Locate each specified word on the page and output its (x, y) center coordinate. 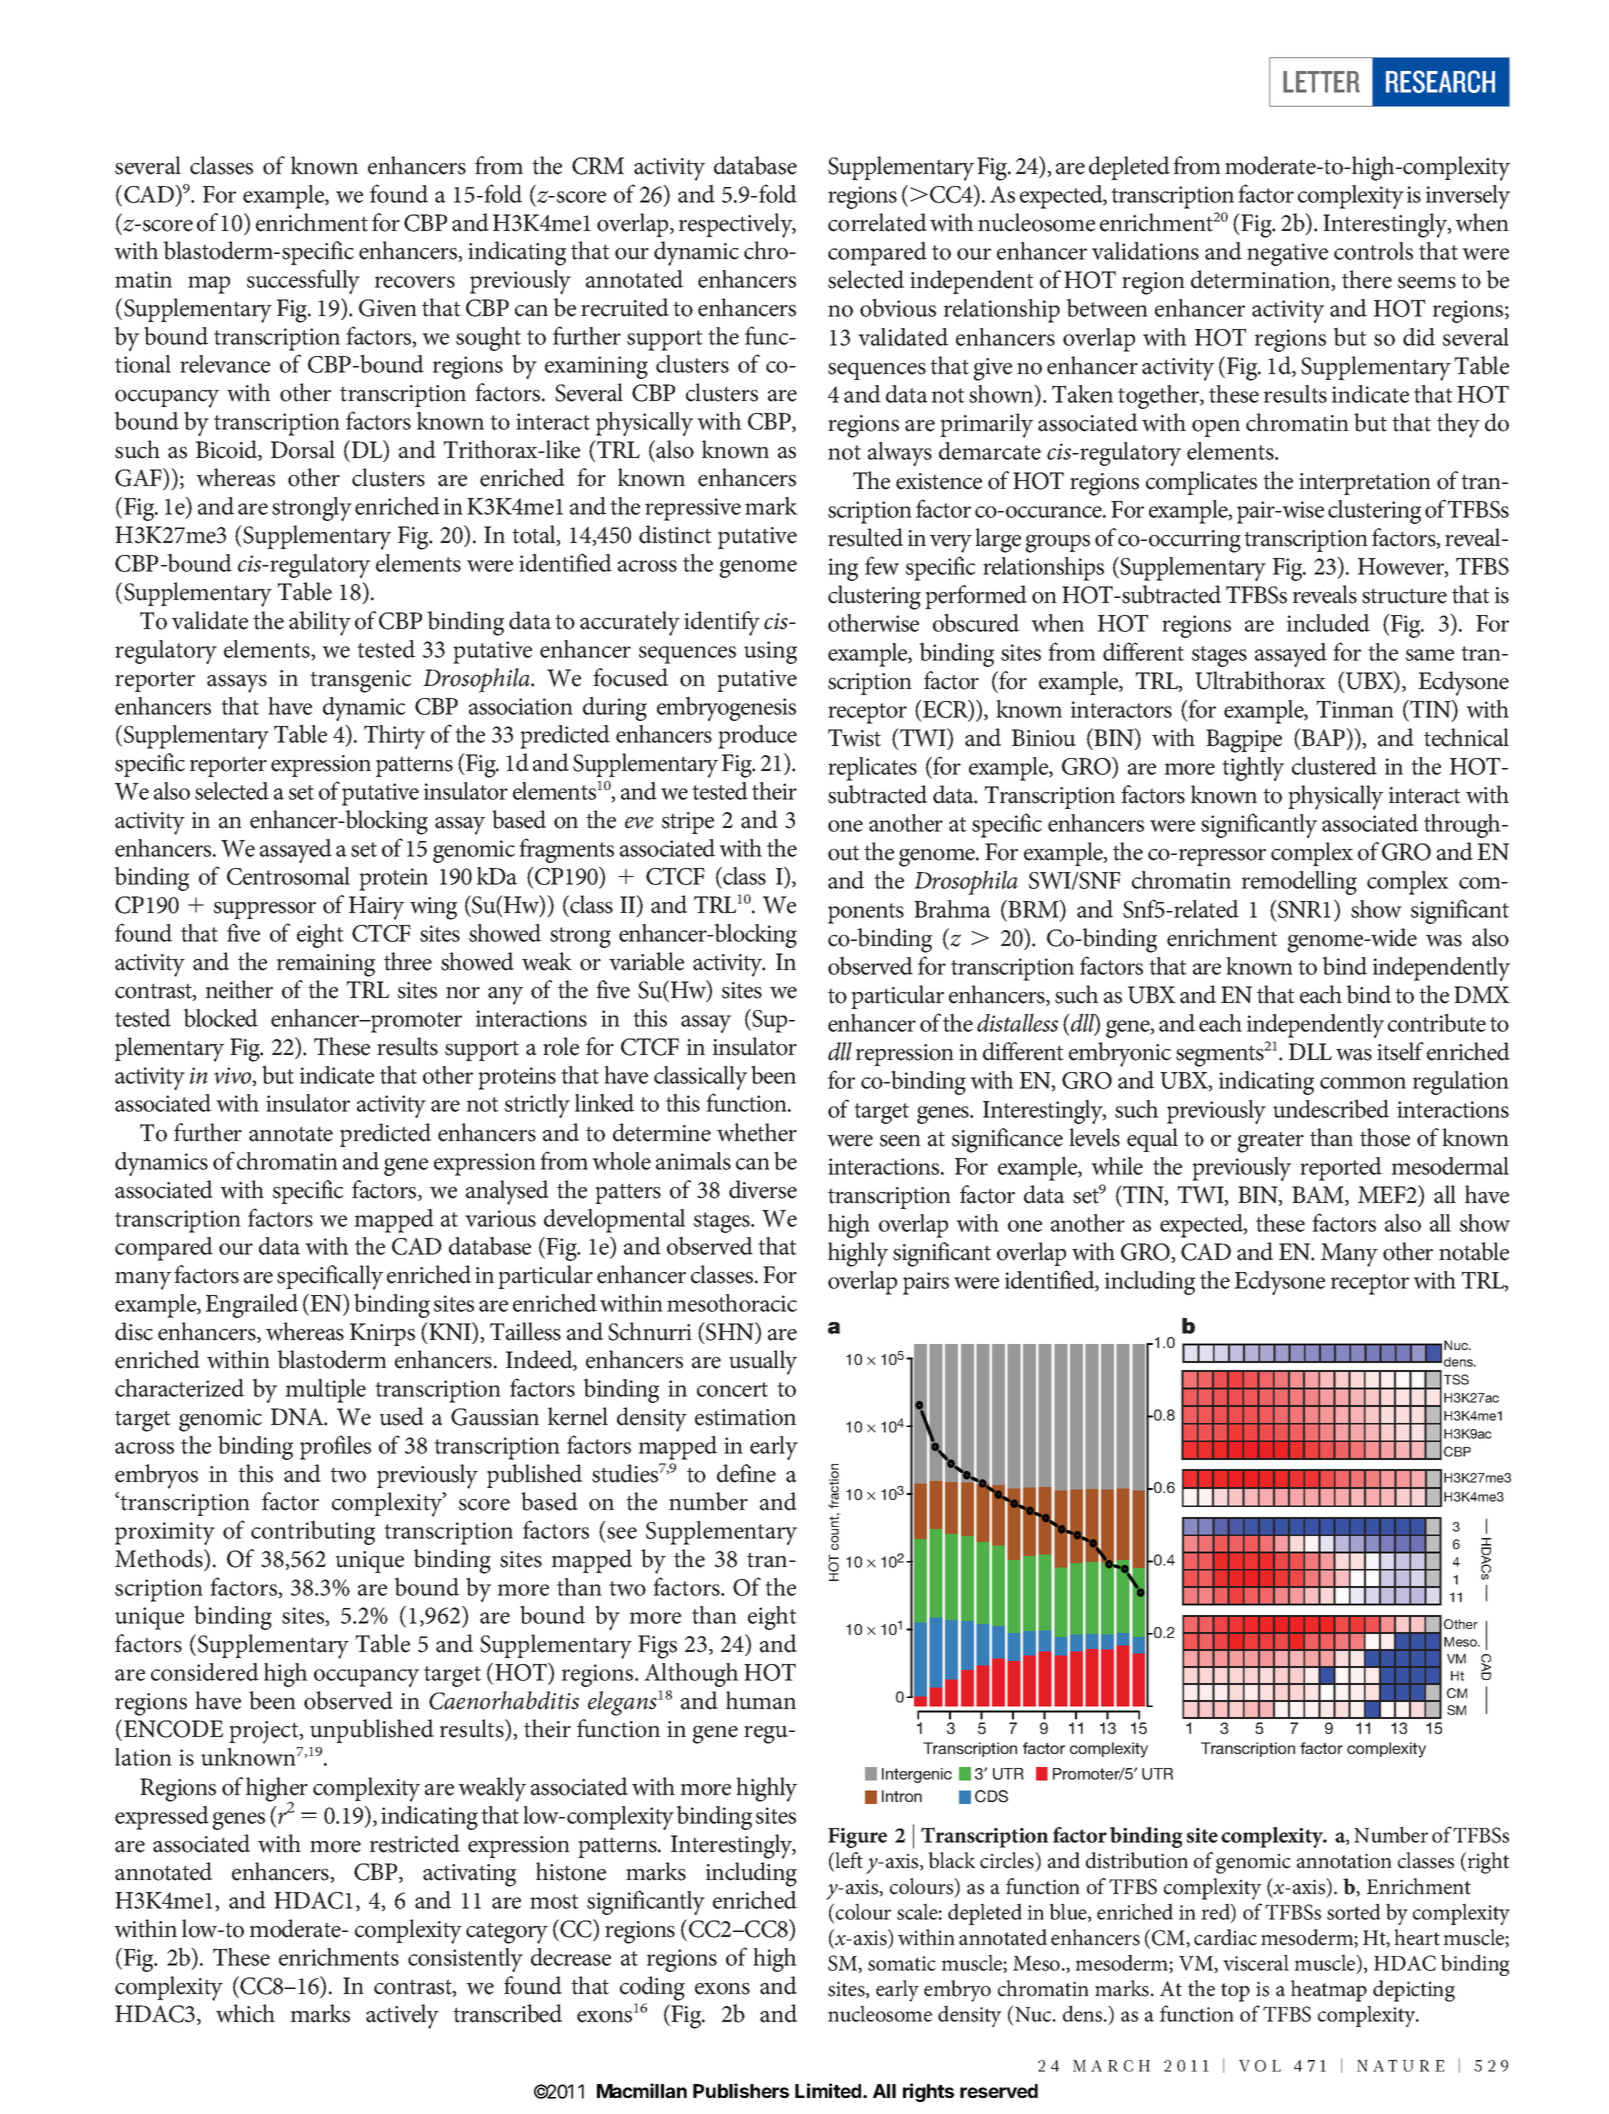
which (245, 2013)
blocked (220, 1017)
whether (757, 1132)
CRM (598, 166)
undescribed (1331, 1108)
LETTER (1321, 82)
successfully (303, 281)
